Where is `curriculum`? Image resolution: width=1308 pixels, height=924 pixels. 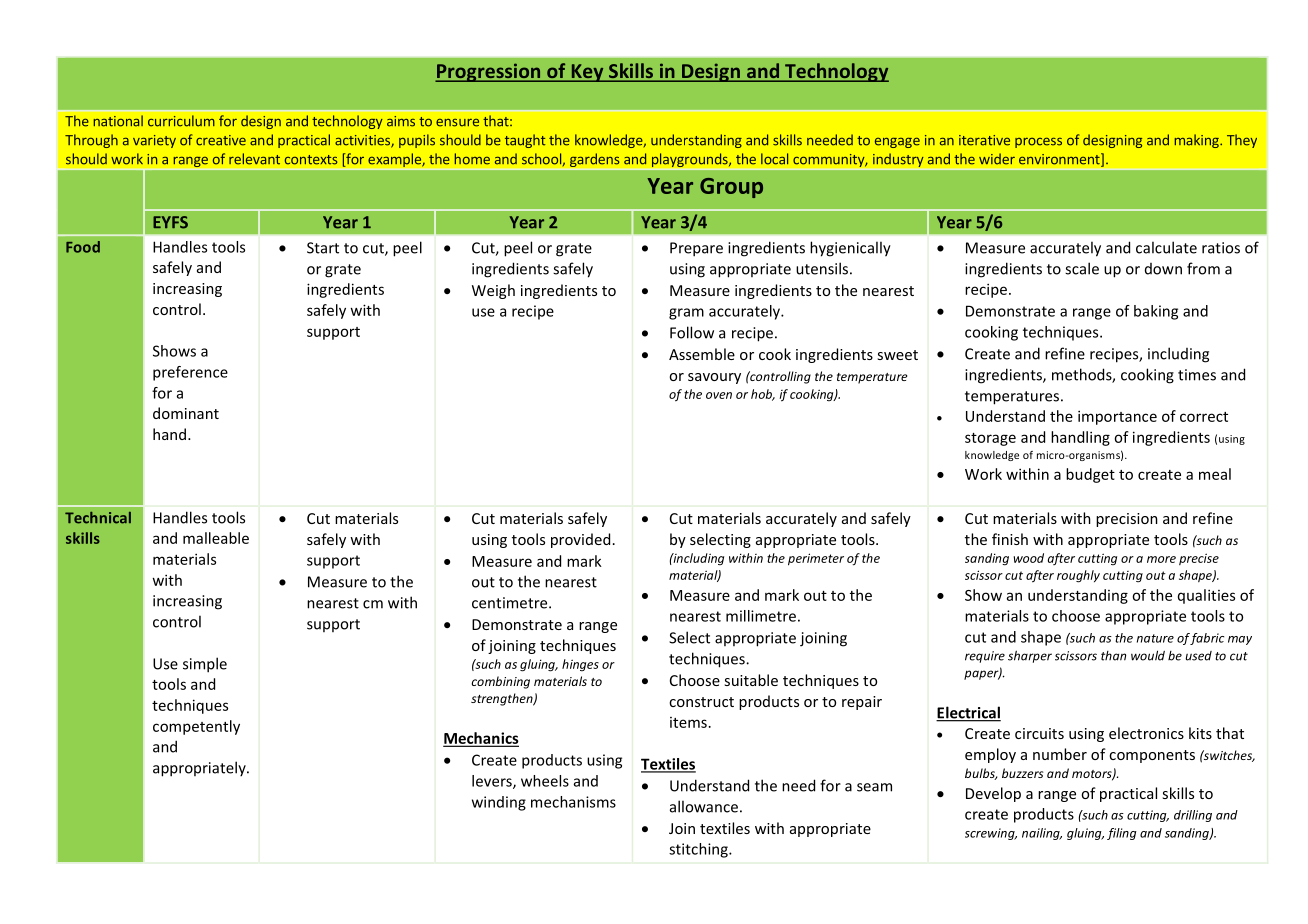 curriculum is located at coordinates (181, 121).
